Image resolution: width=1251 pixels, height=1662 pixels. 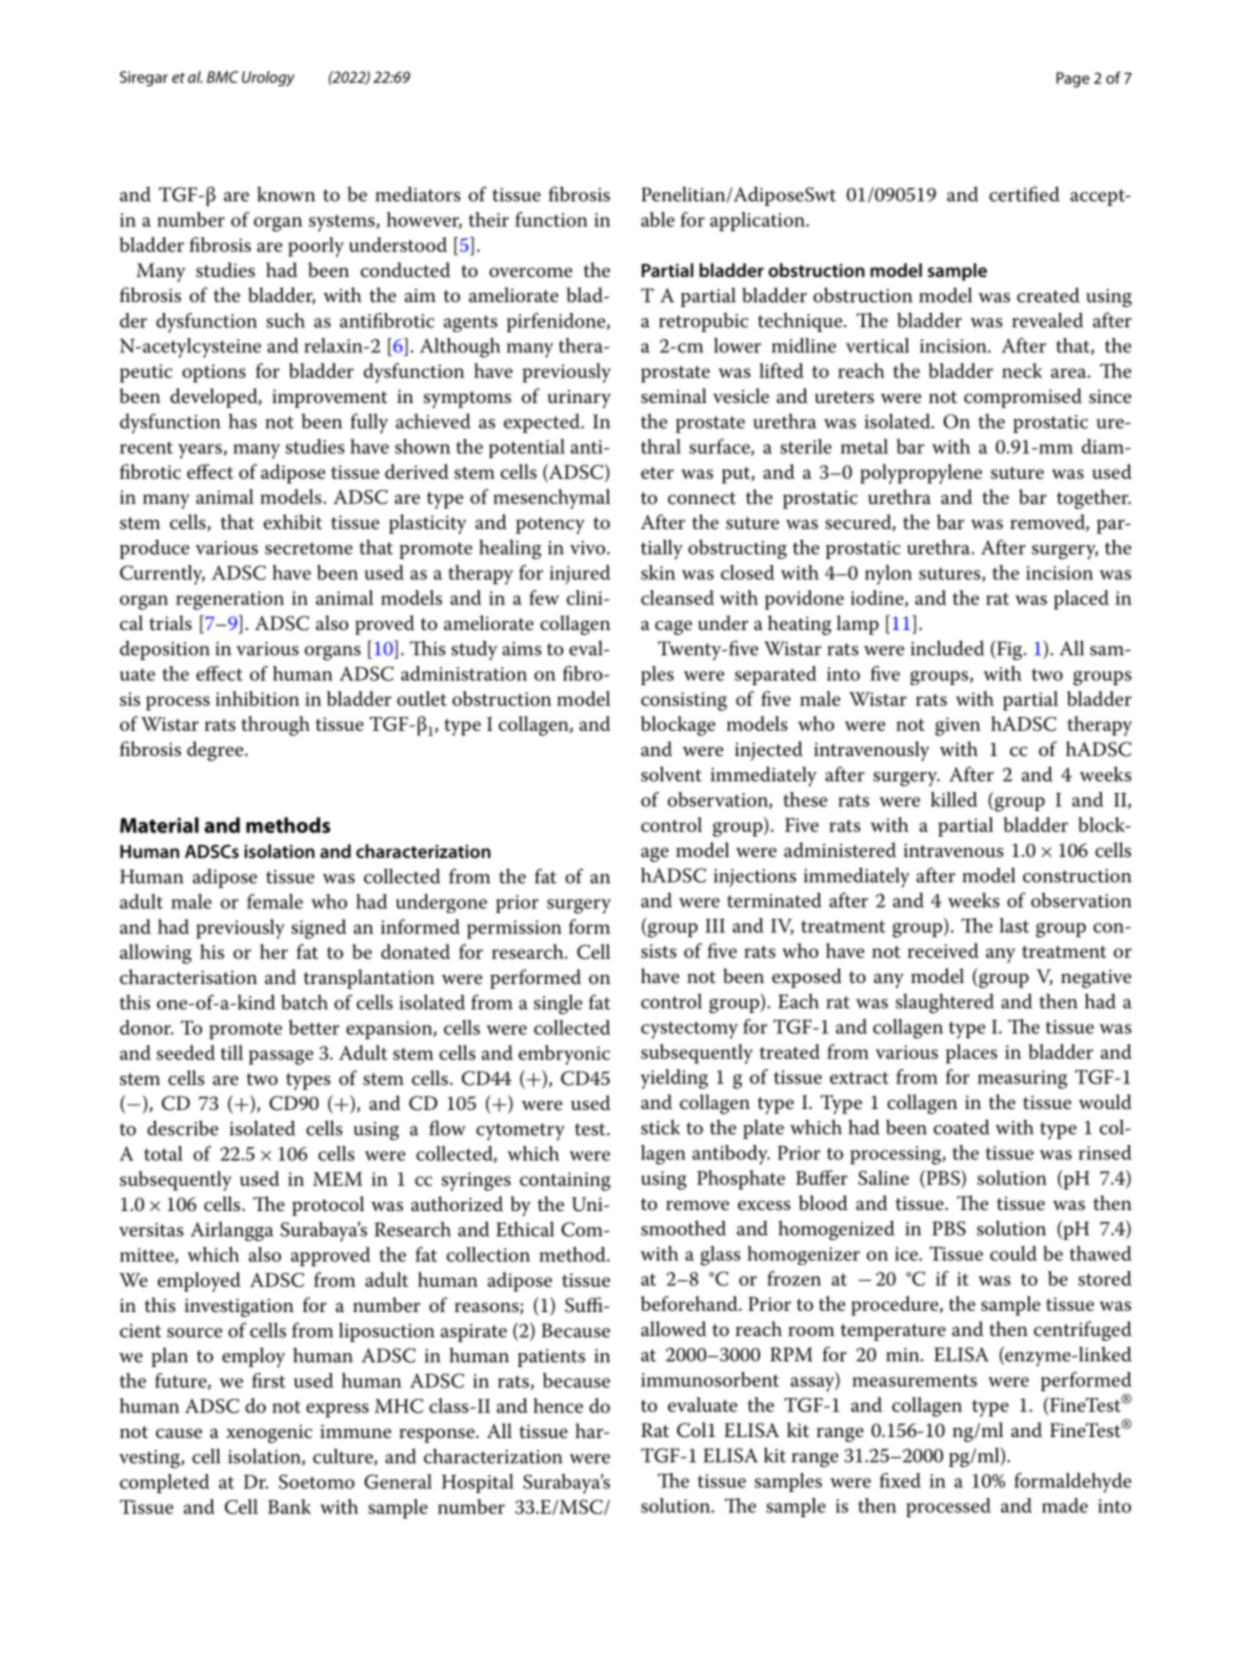 I want to click on degree, so click(x=216, y=751).
